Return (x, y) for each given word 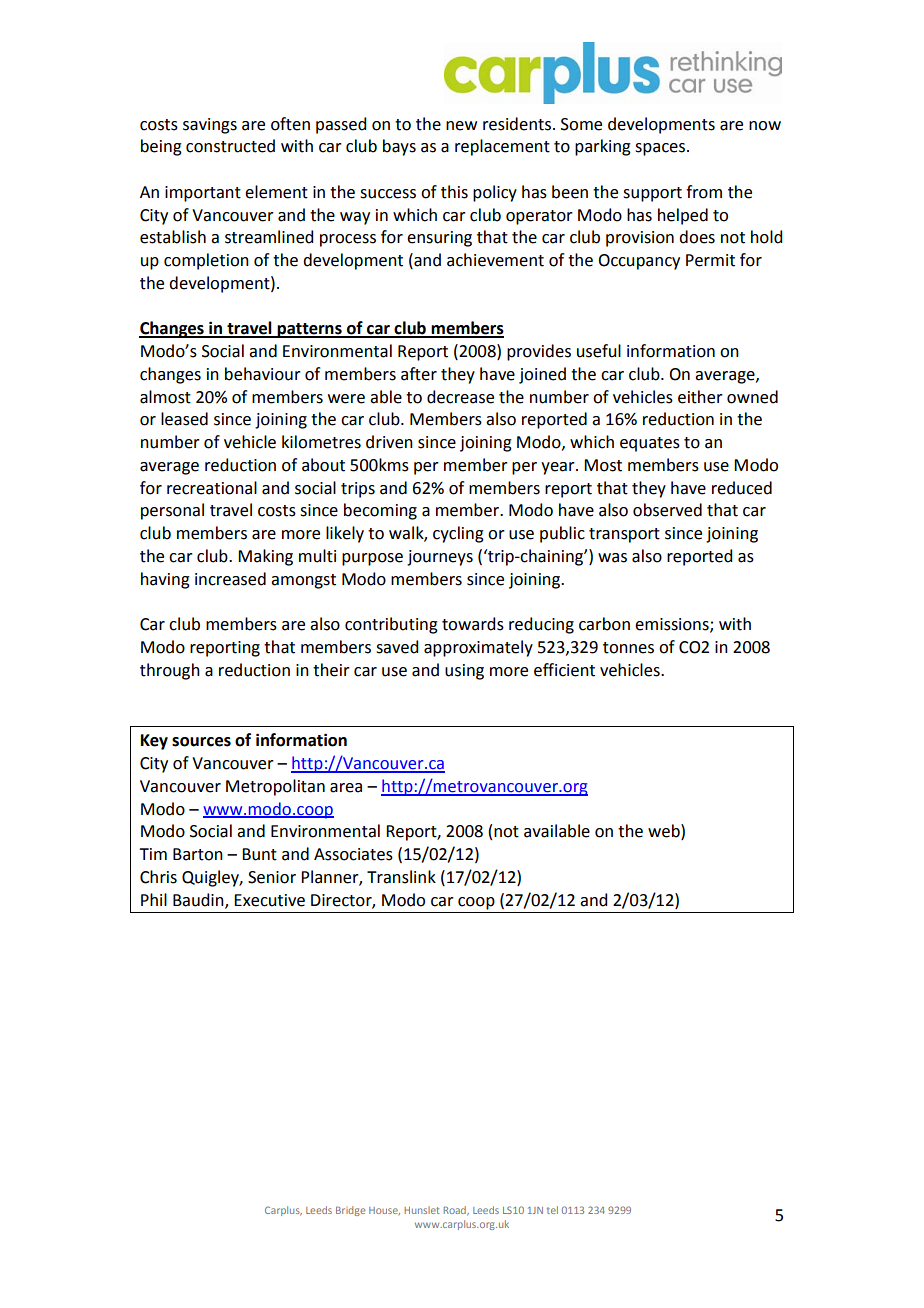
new (461, 126)
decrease (460, 397)
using (464, 672)
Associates (353, 854)
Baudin (199, 900)
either (700, 397)
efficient (564, 670)
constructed (230, 146)
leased (184, 419)
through (170, 671)
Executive (269, 900)
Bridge (350, 1211)
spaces (661, 149)
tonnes (628, 648)
